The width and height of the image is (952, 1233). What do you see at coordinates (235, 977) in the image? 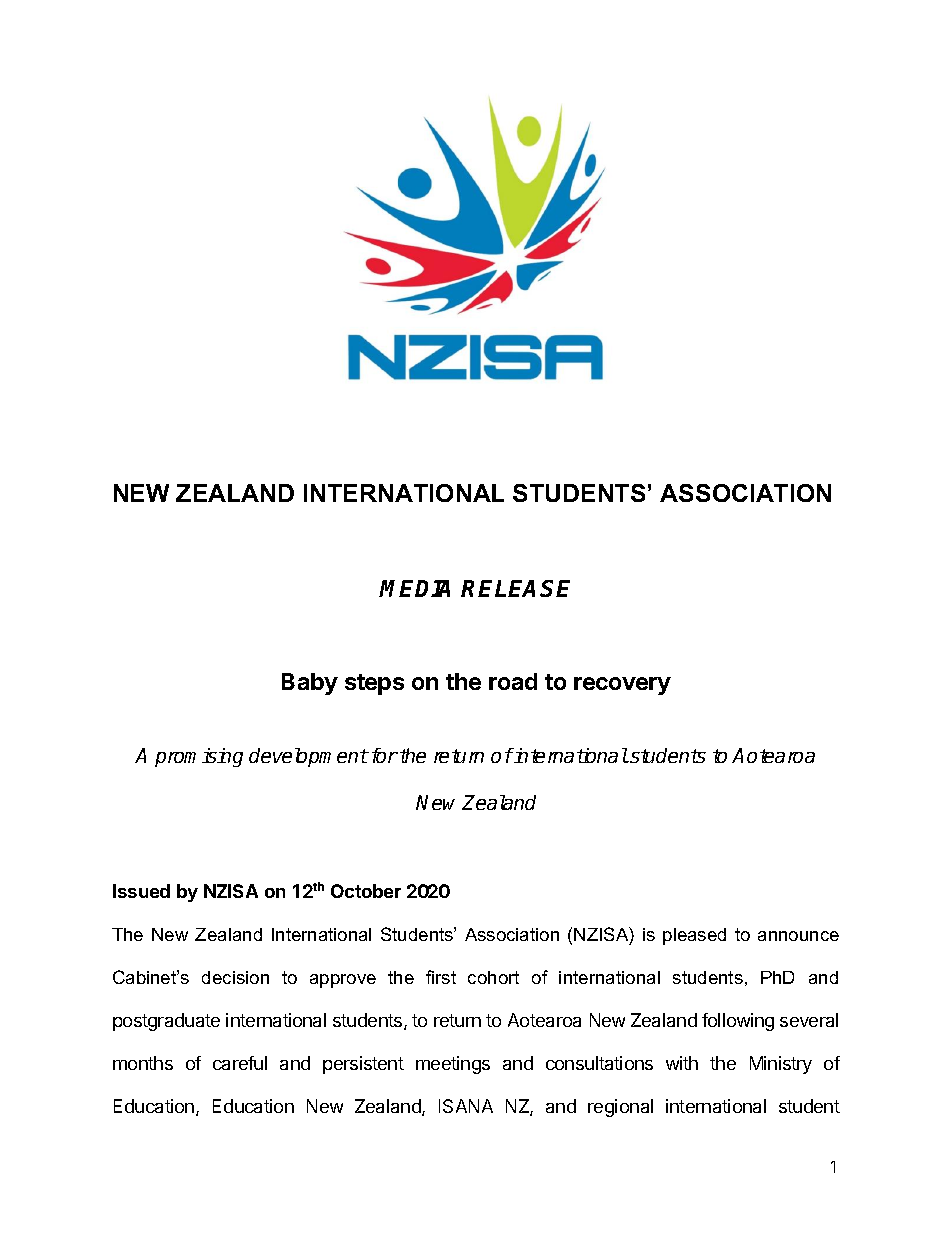
I see `decision` at bounding box center [235, 977].
